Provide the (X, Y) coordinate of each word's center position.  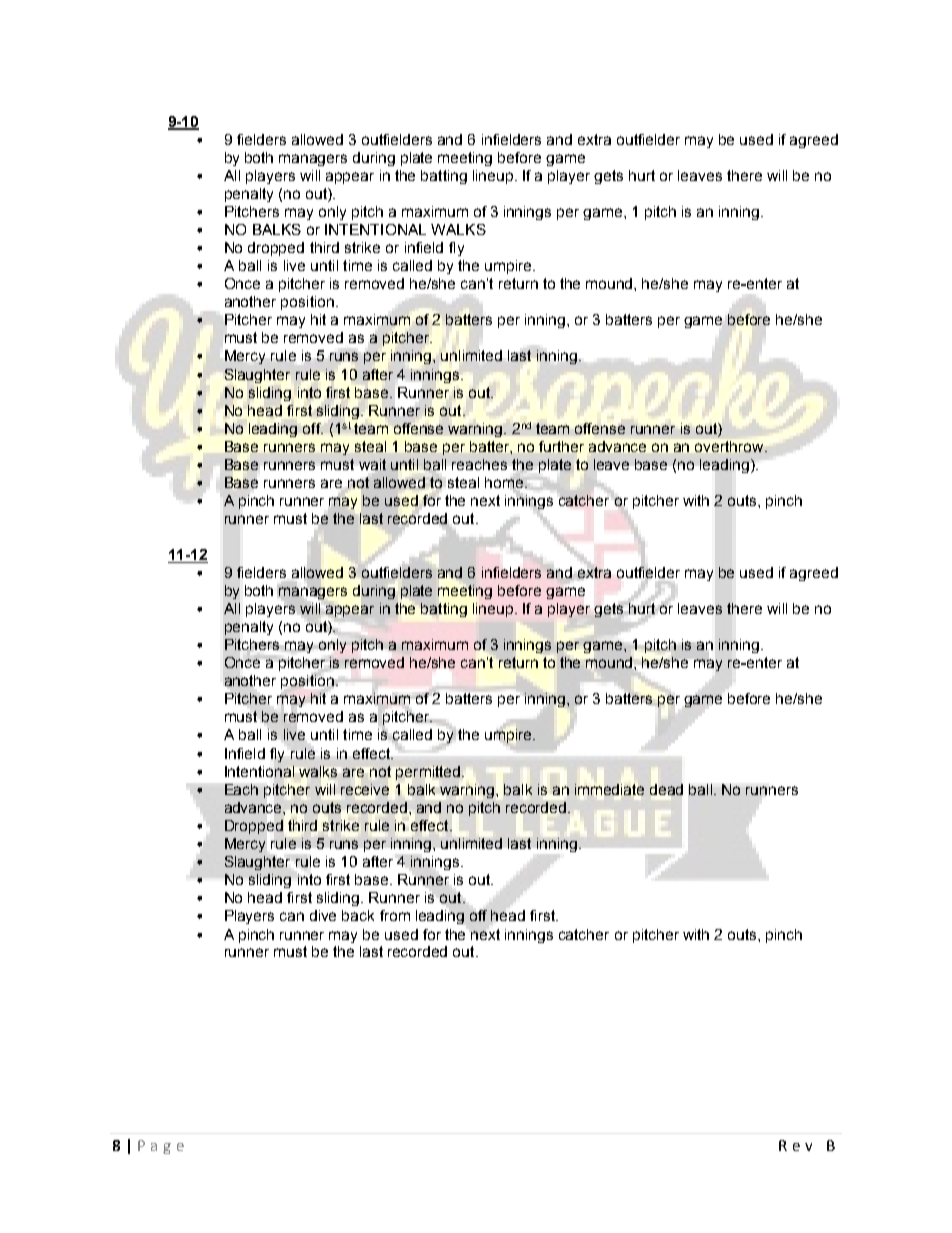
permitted (428, 773)
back (358, 915)
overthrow (730, 446)
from (395, 915)
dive (323, 915)
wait (372, 464)
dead (666, 789)
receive (365, 789)
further (561, 446)
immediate (609, 789)
